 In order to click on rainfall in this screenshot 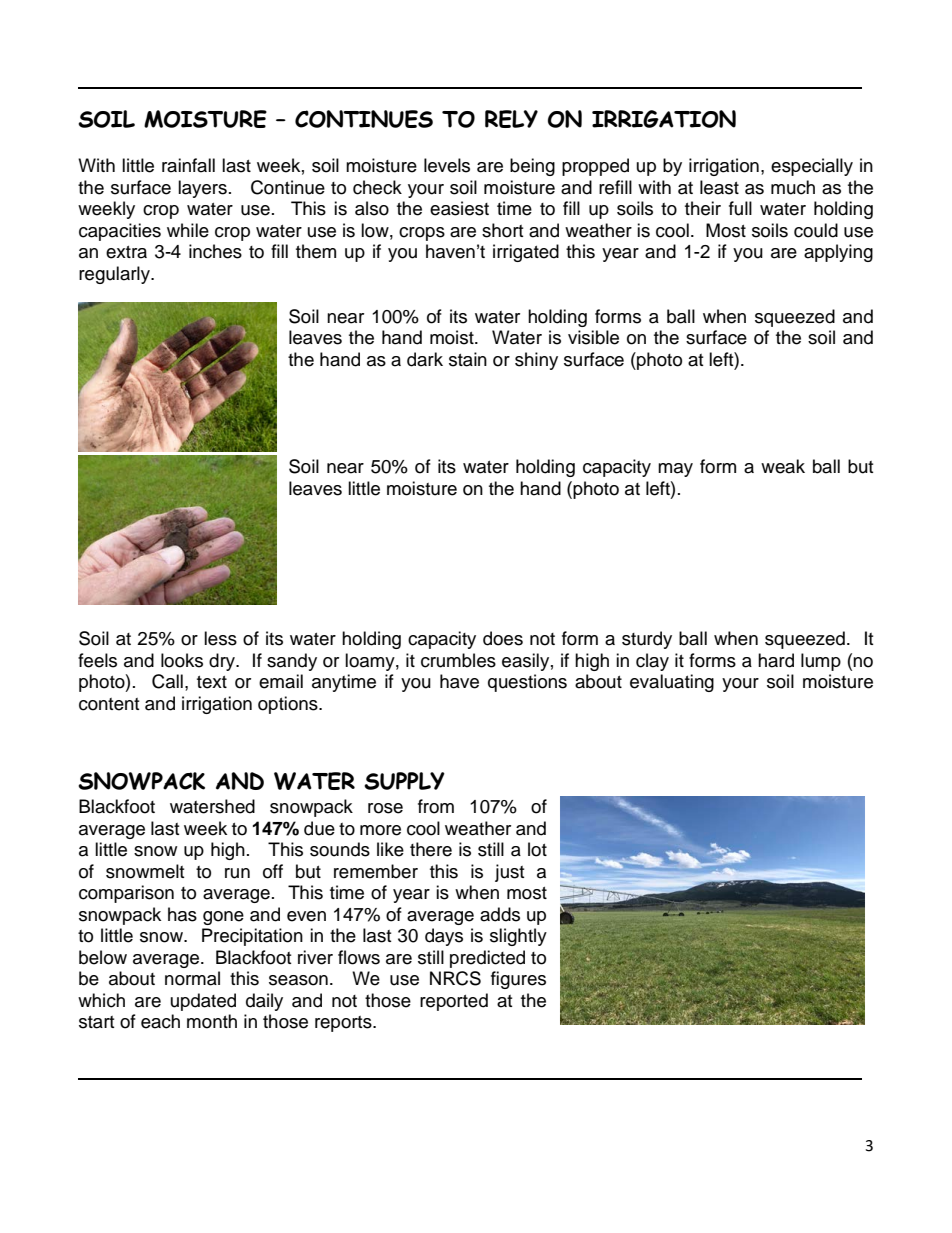, I will do `click(188, 165)`.
